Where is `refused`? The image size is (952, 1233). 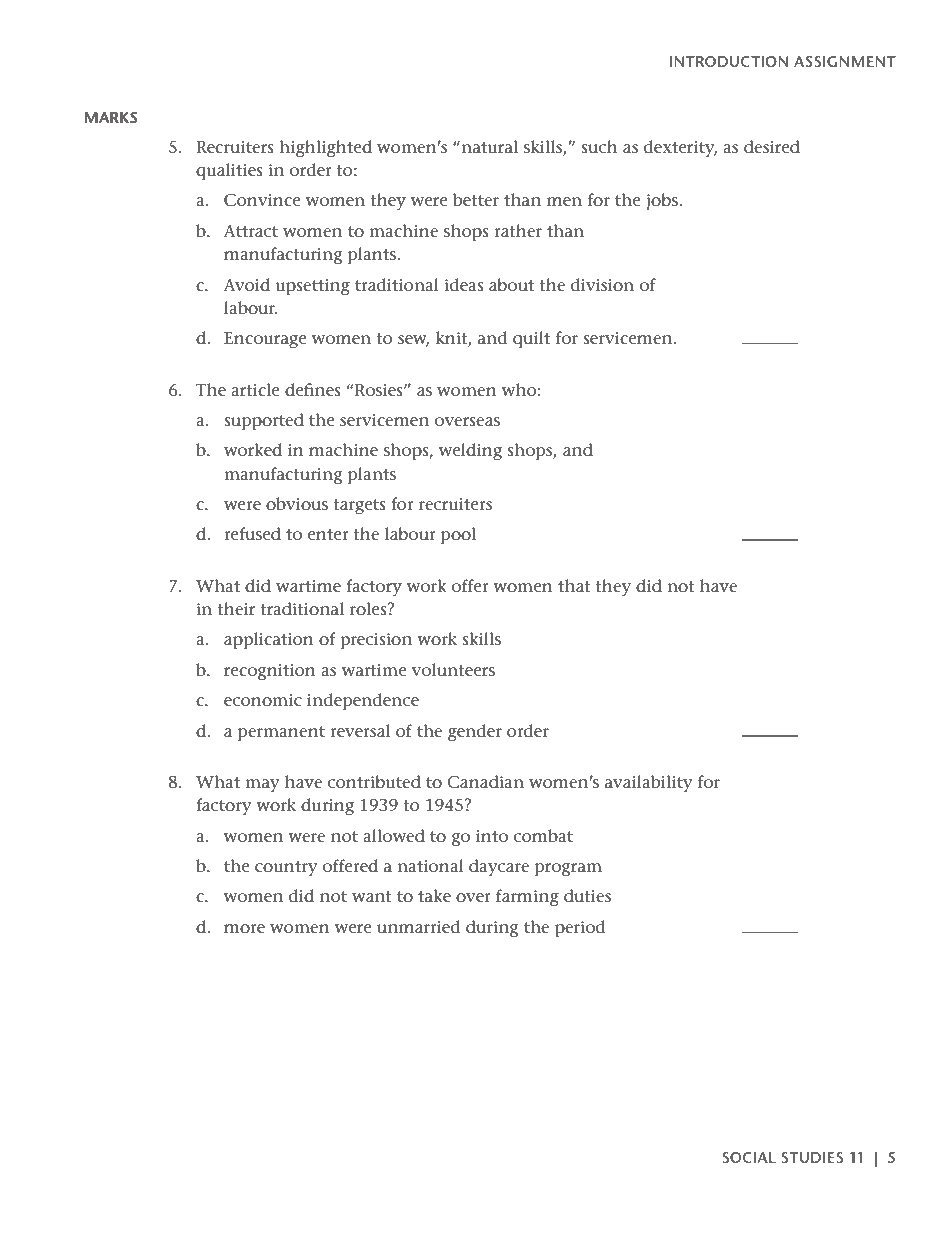
refused is located at coordinates (252, 534).
